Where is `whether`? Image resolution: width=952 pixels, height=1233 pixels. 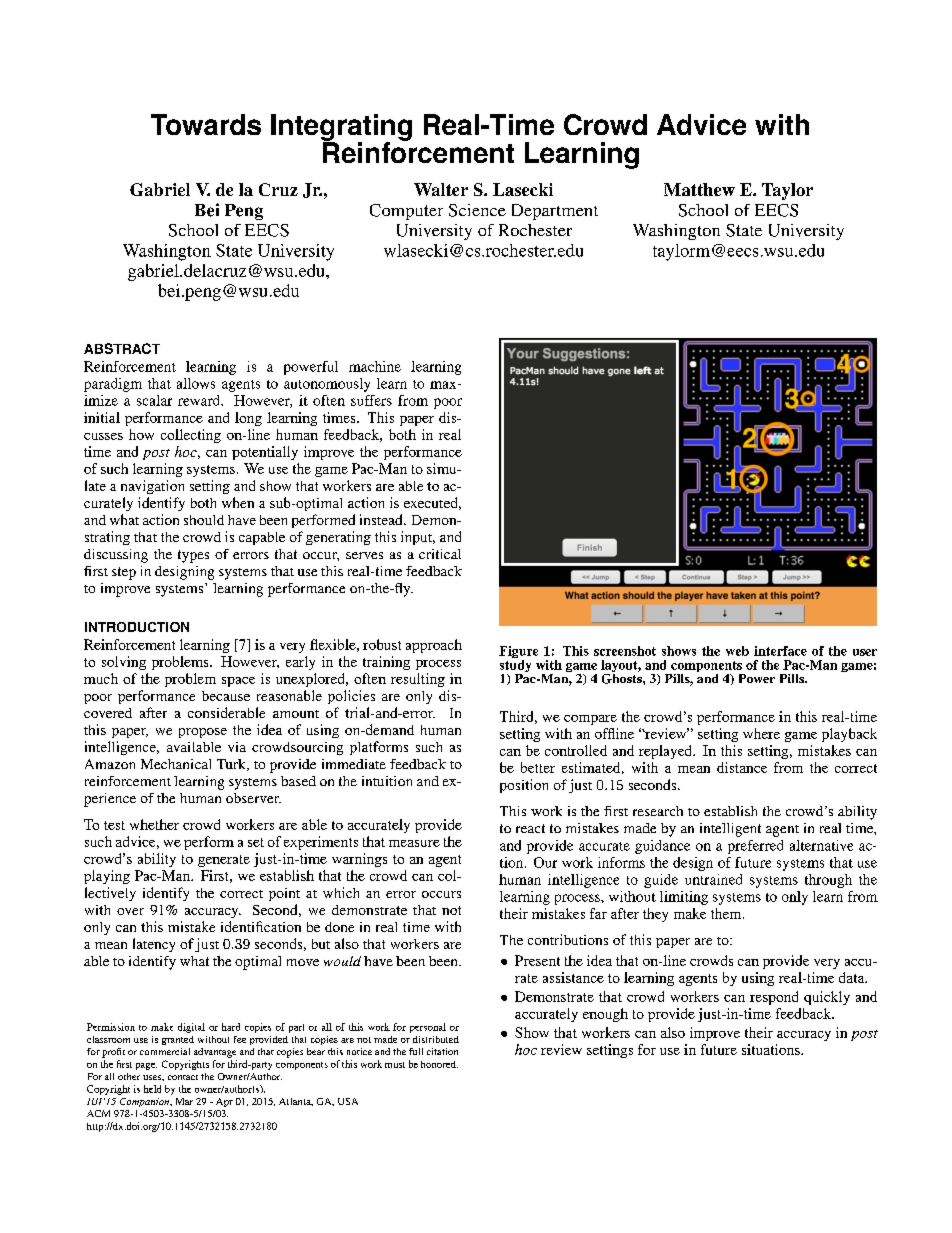 whether is located at coordinates (154, 824).
